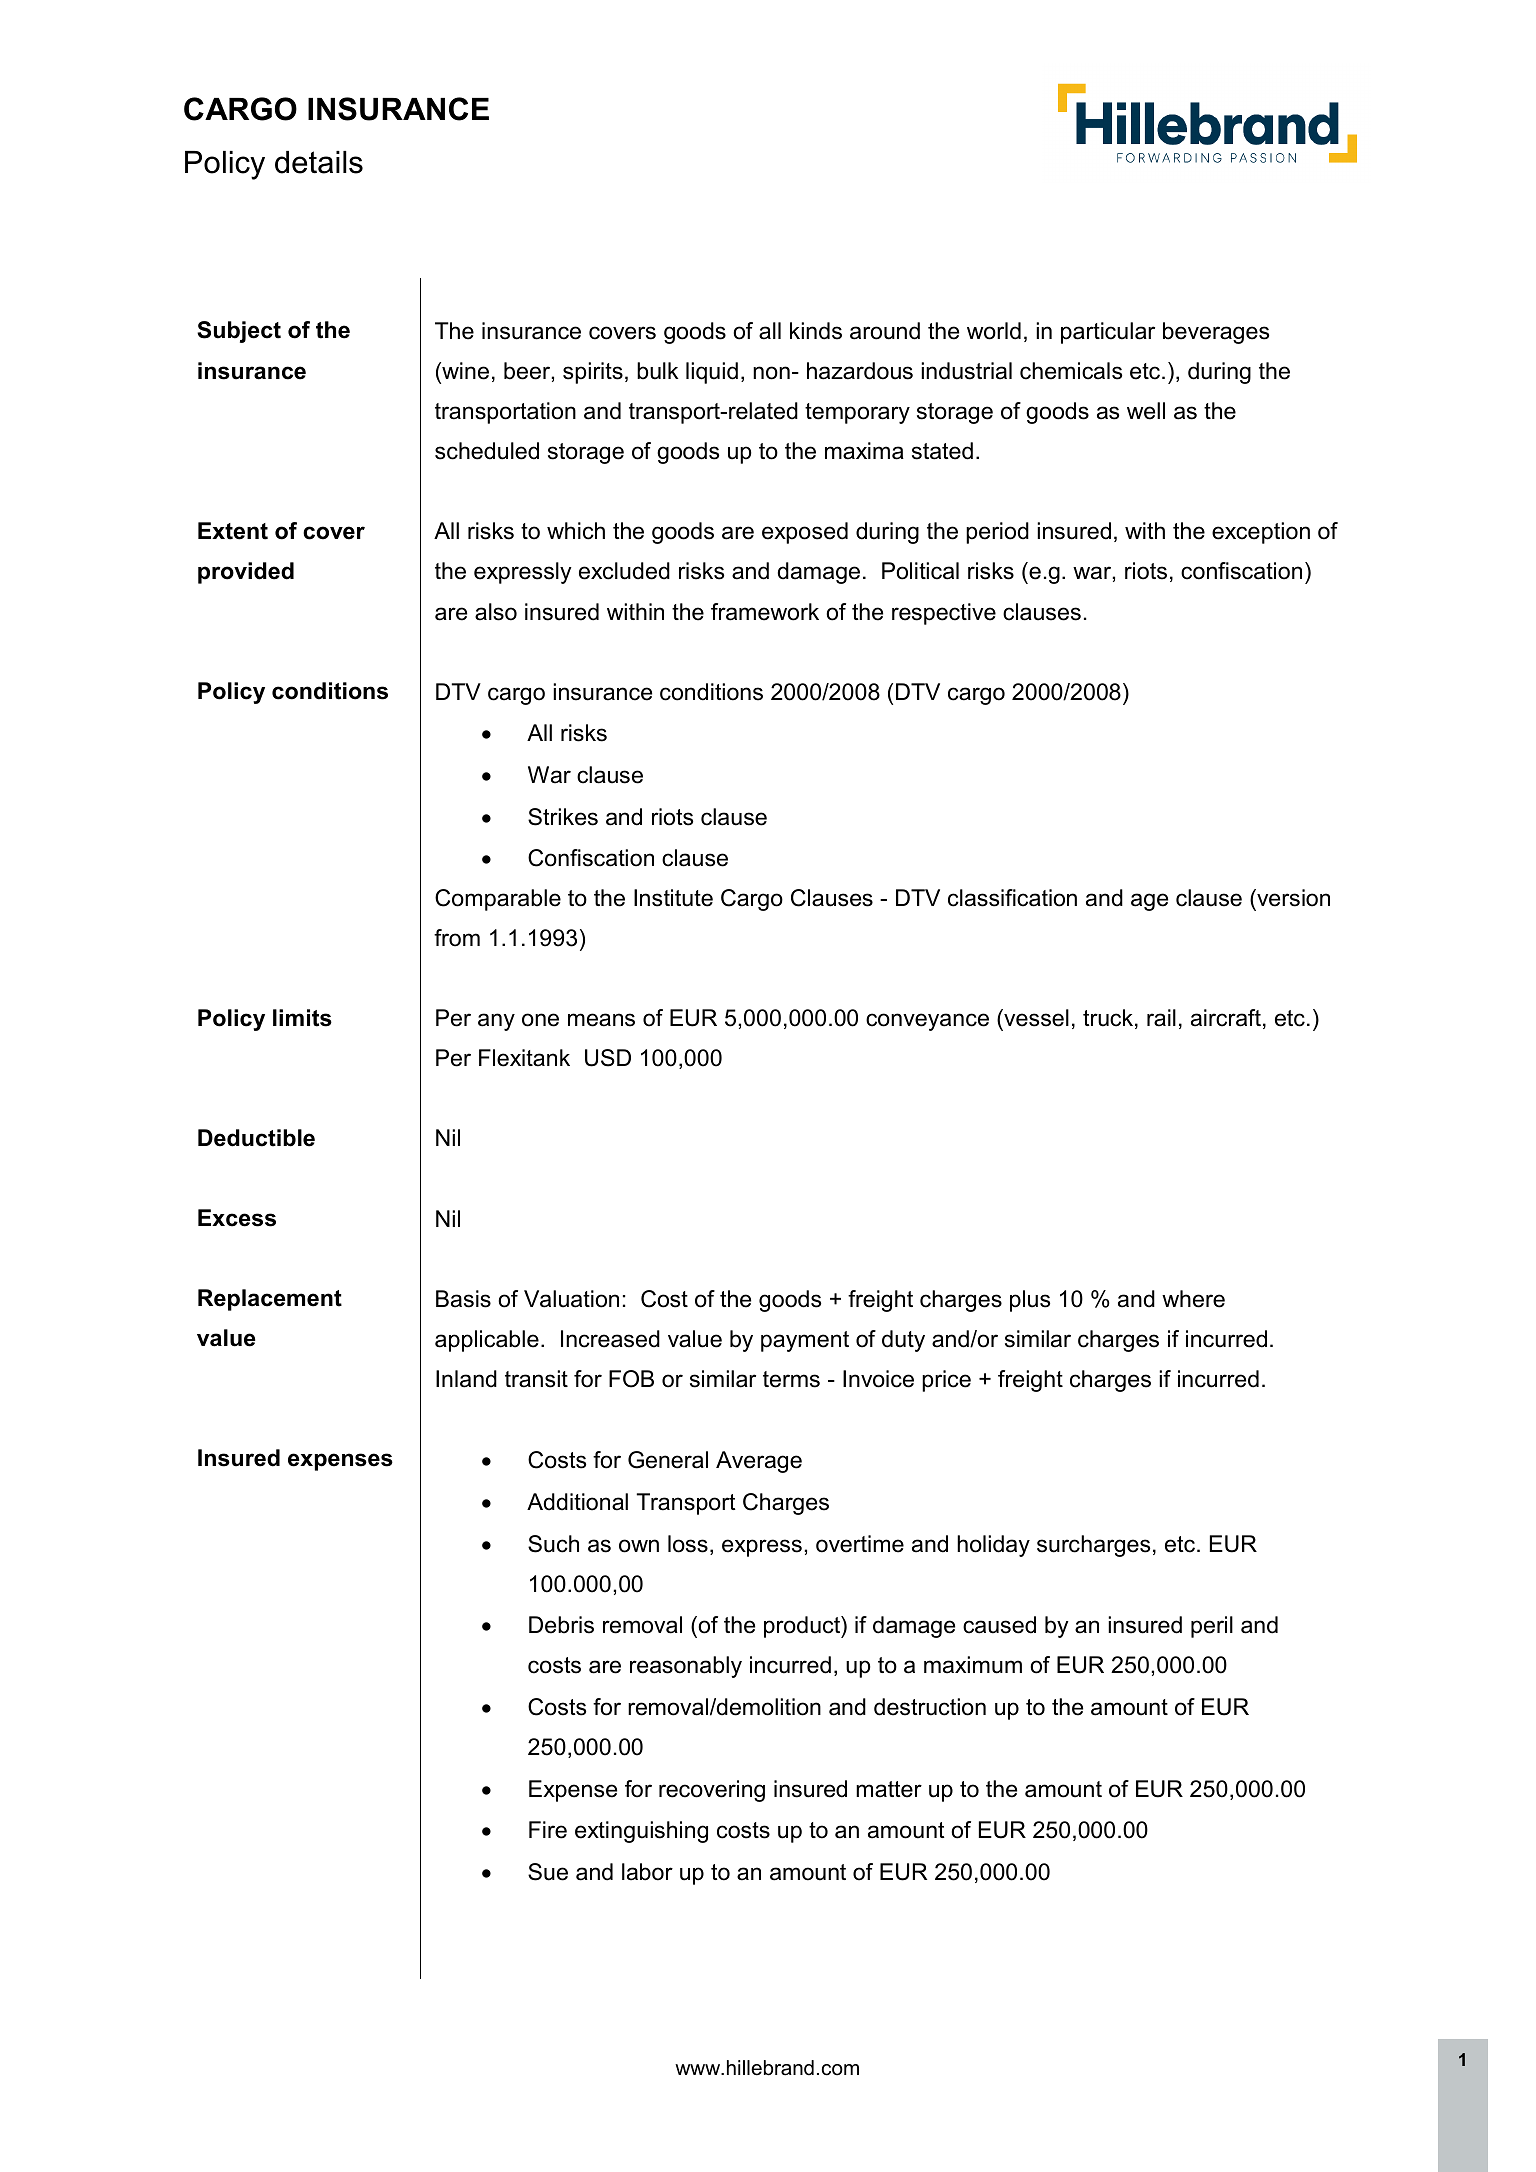 Image resolution: width=1536 pixels, height=2172 pixels. I want to click on limits, so click(302, 1018).
